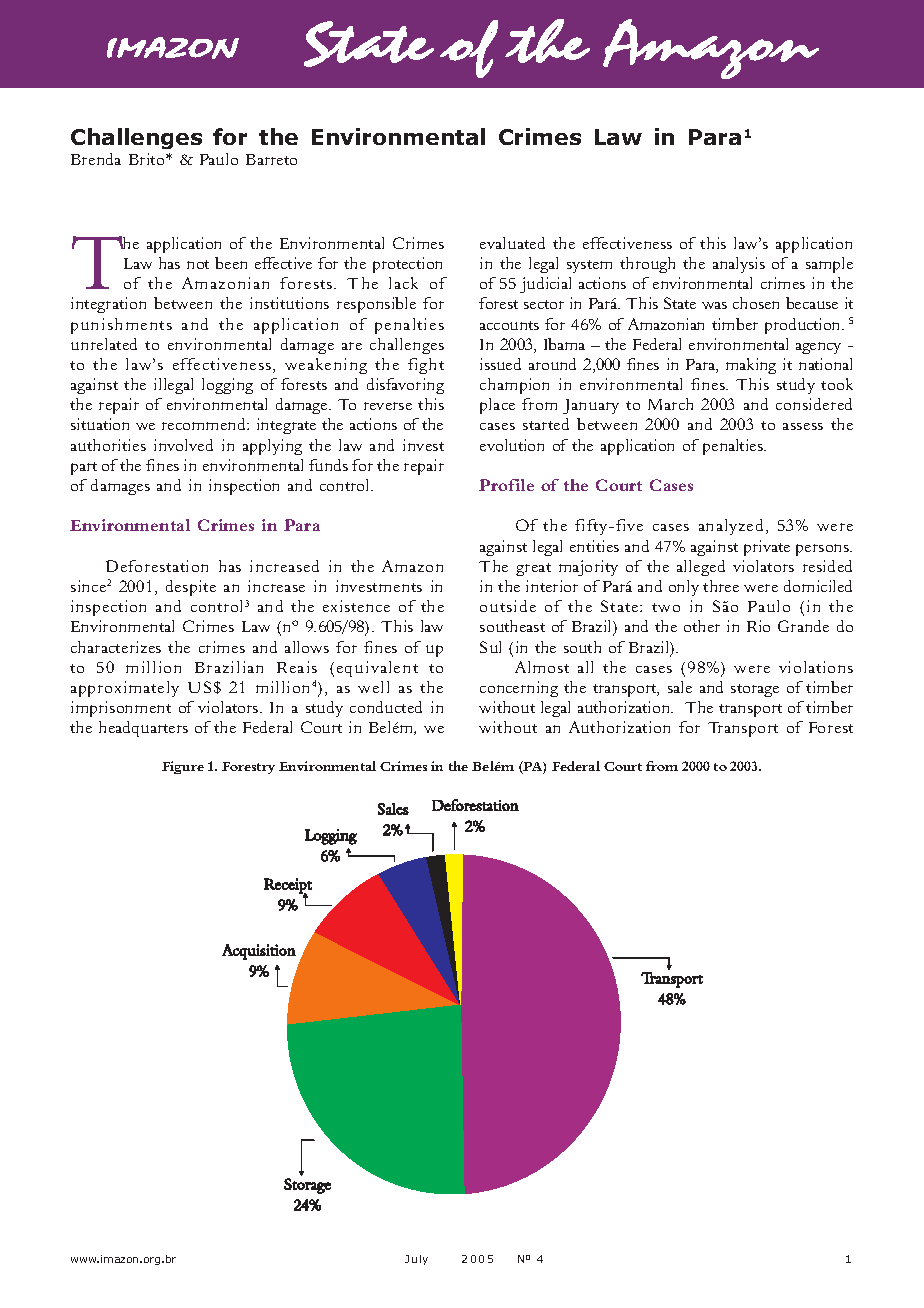 The image size is (924, 1308). I want to click on evaluated, so click(512, 243).
